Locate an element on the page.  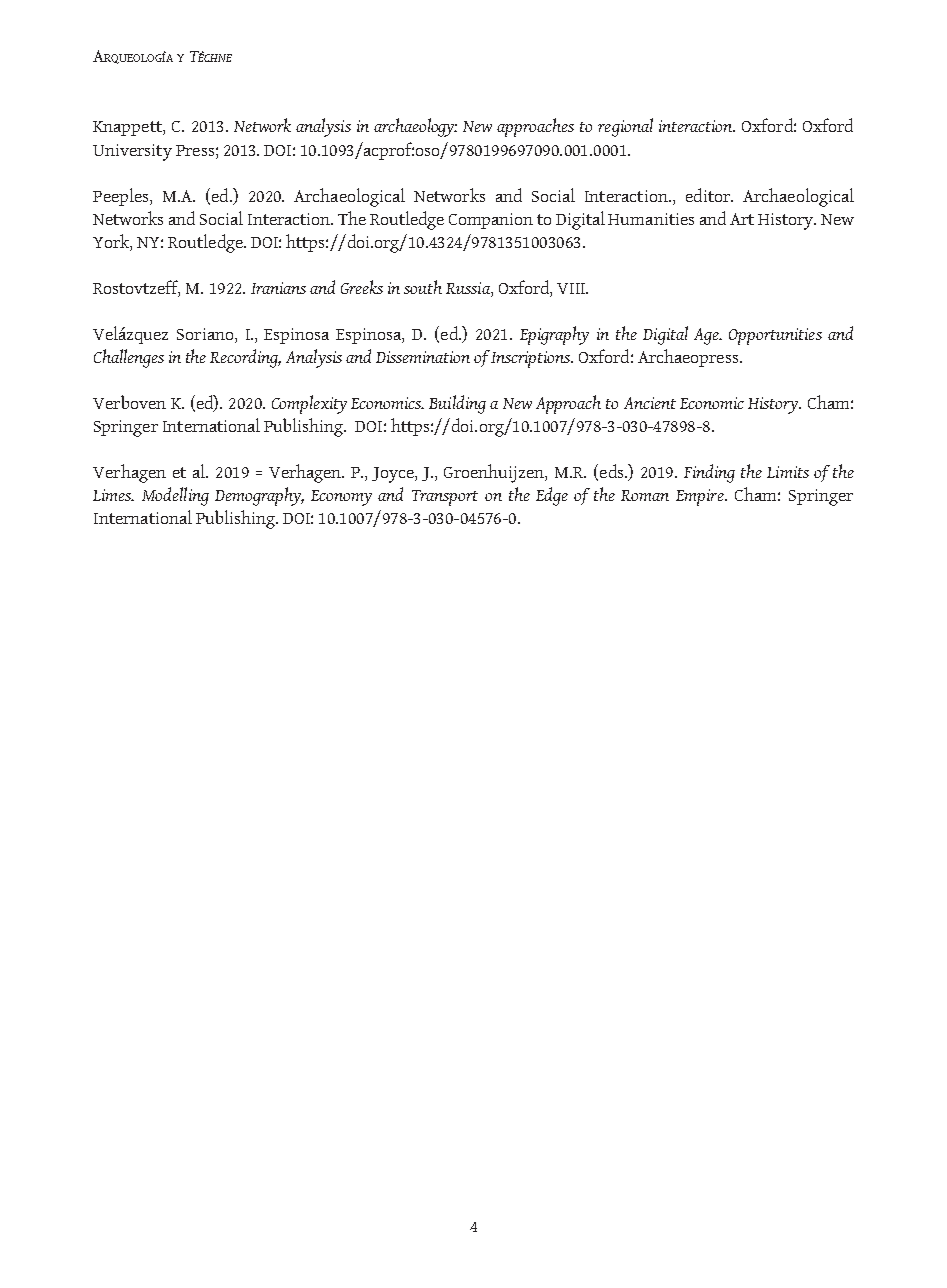
regional is located at coordinates (625, 127).
